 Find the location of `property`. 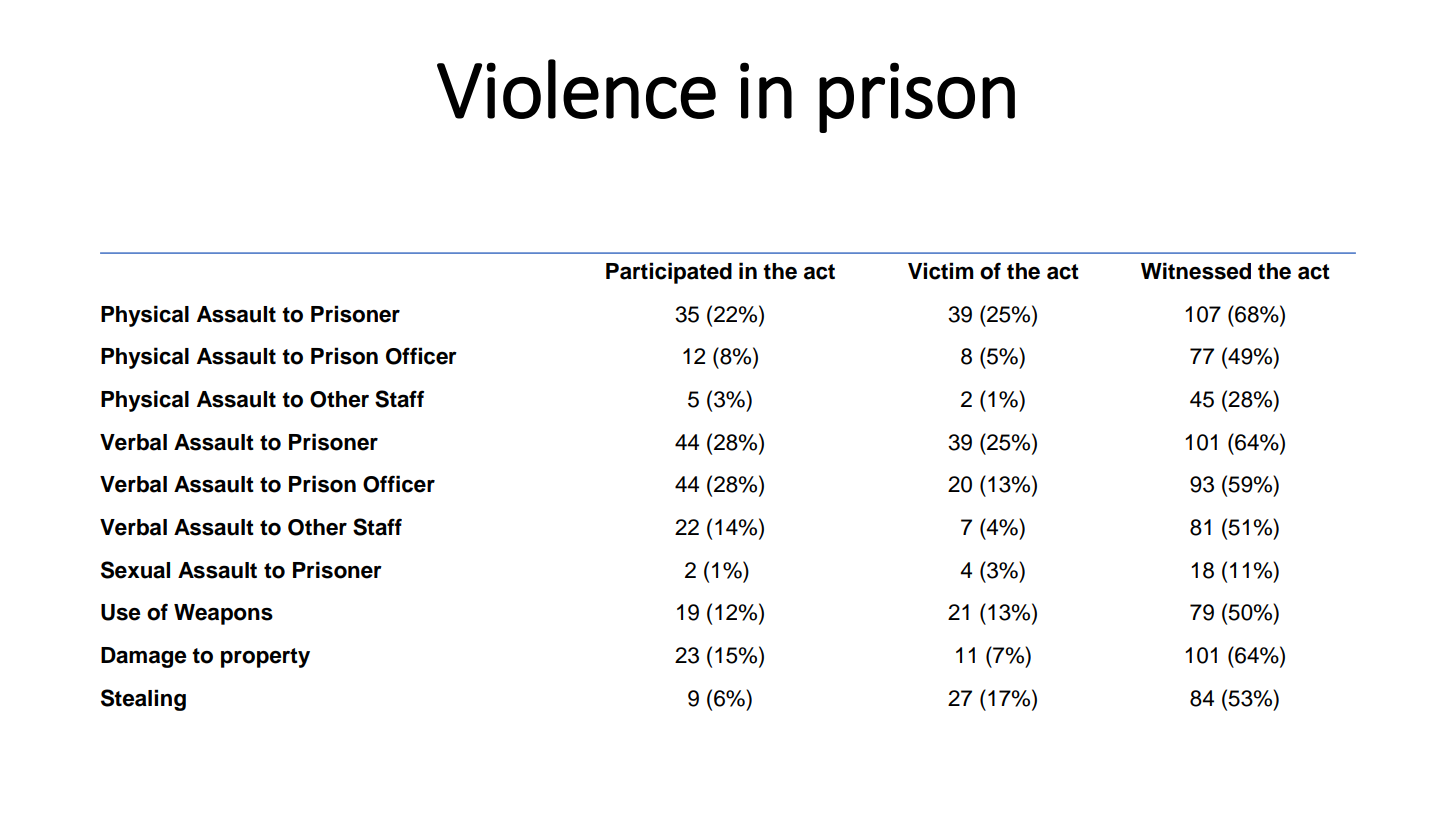

property is located at coordinates (265, 658).
